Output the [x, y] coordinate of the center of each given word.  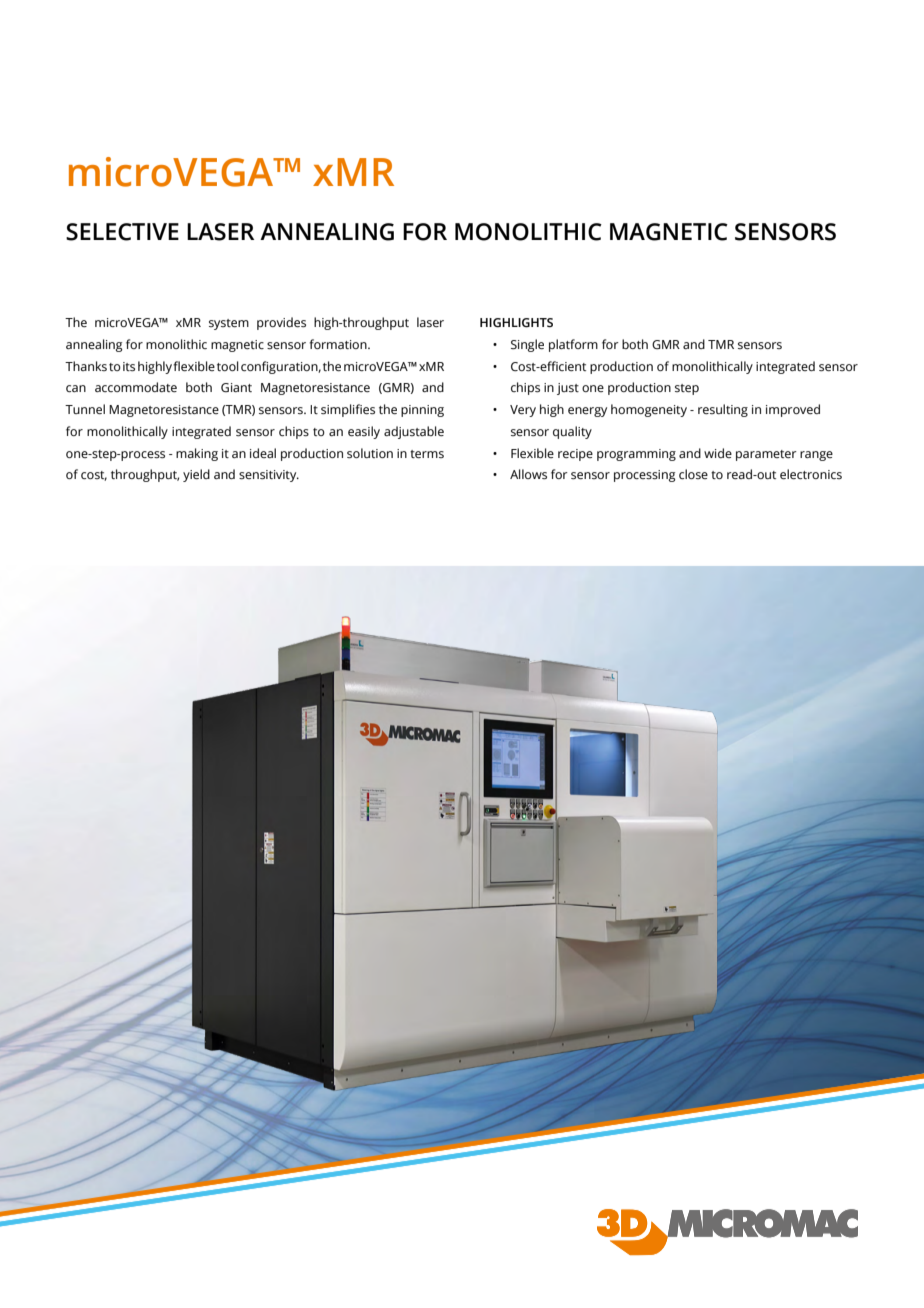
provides [281, 323]
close [693, 474]
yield [196, 475]
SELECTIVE [122, 232]
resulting [723, 410]
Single [527, 345]
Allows [528, 474]
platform [573, 345]
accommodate [136, 387]
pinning [422, 411]
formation [339, 344]
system [229, 324]
